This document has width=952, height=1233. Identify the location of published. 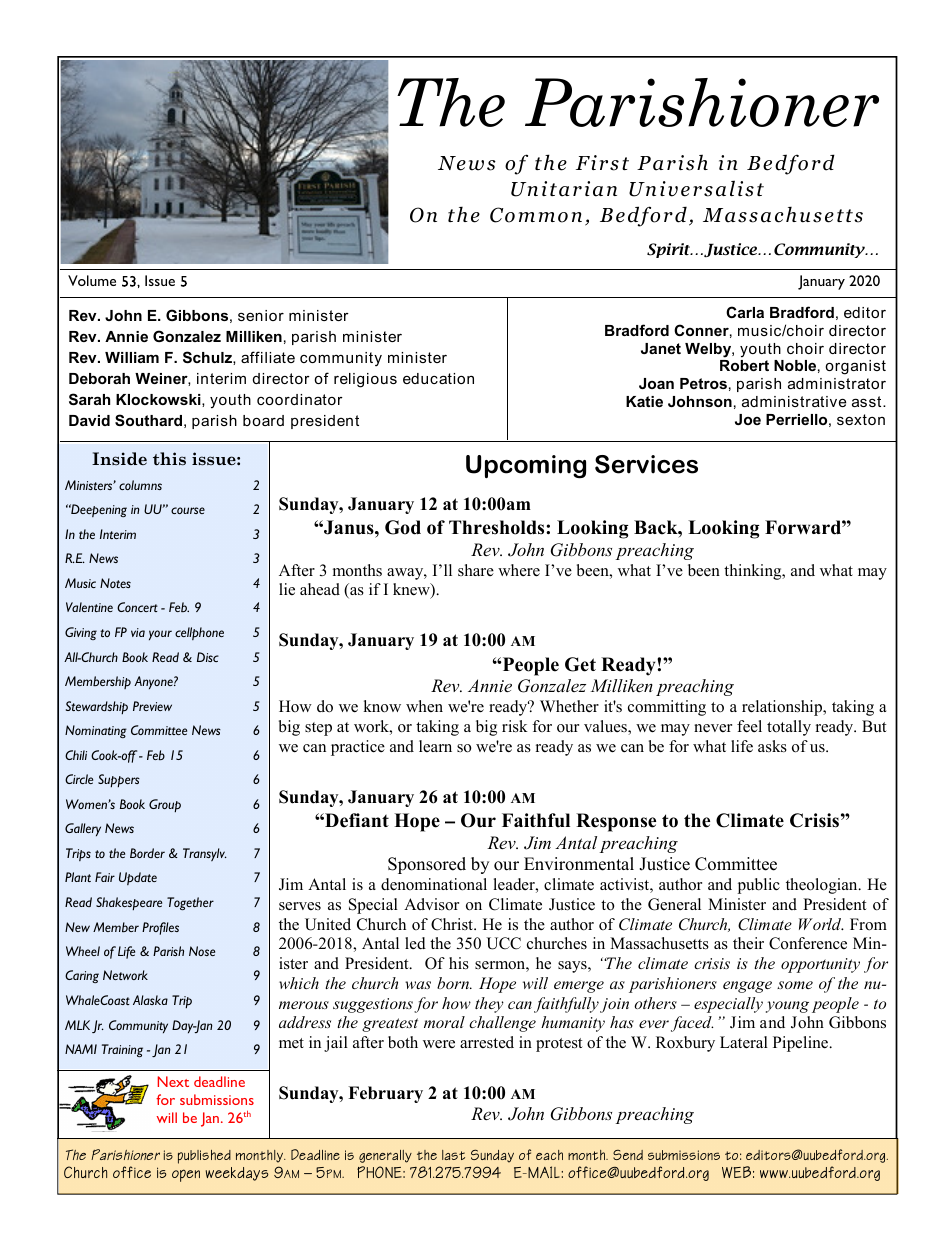
(204, 1157).
